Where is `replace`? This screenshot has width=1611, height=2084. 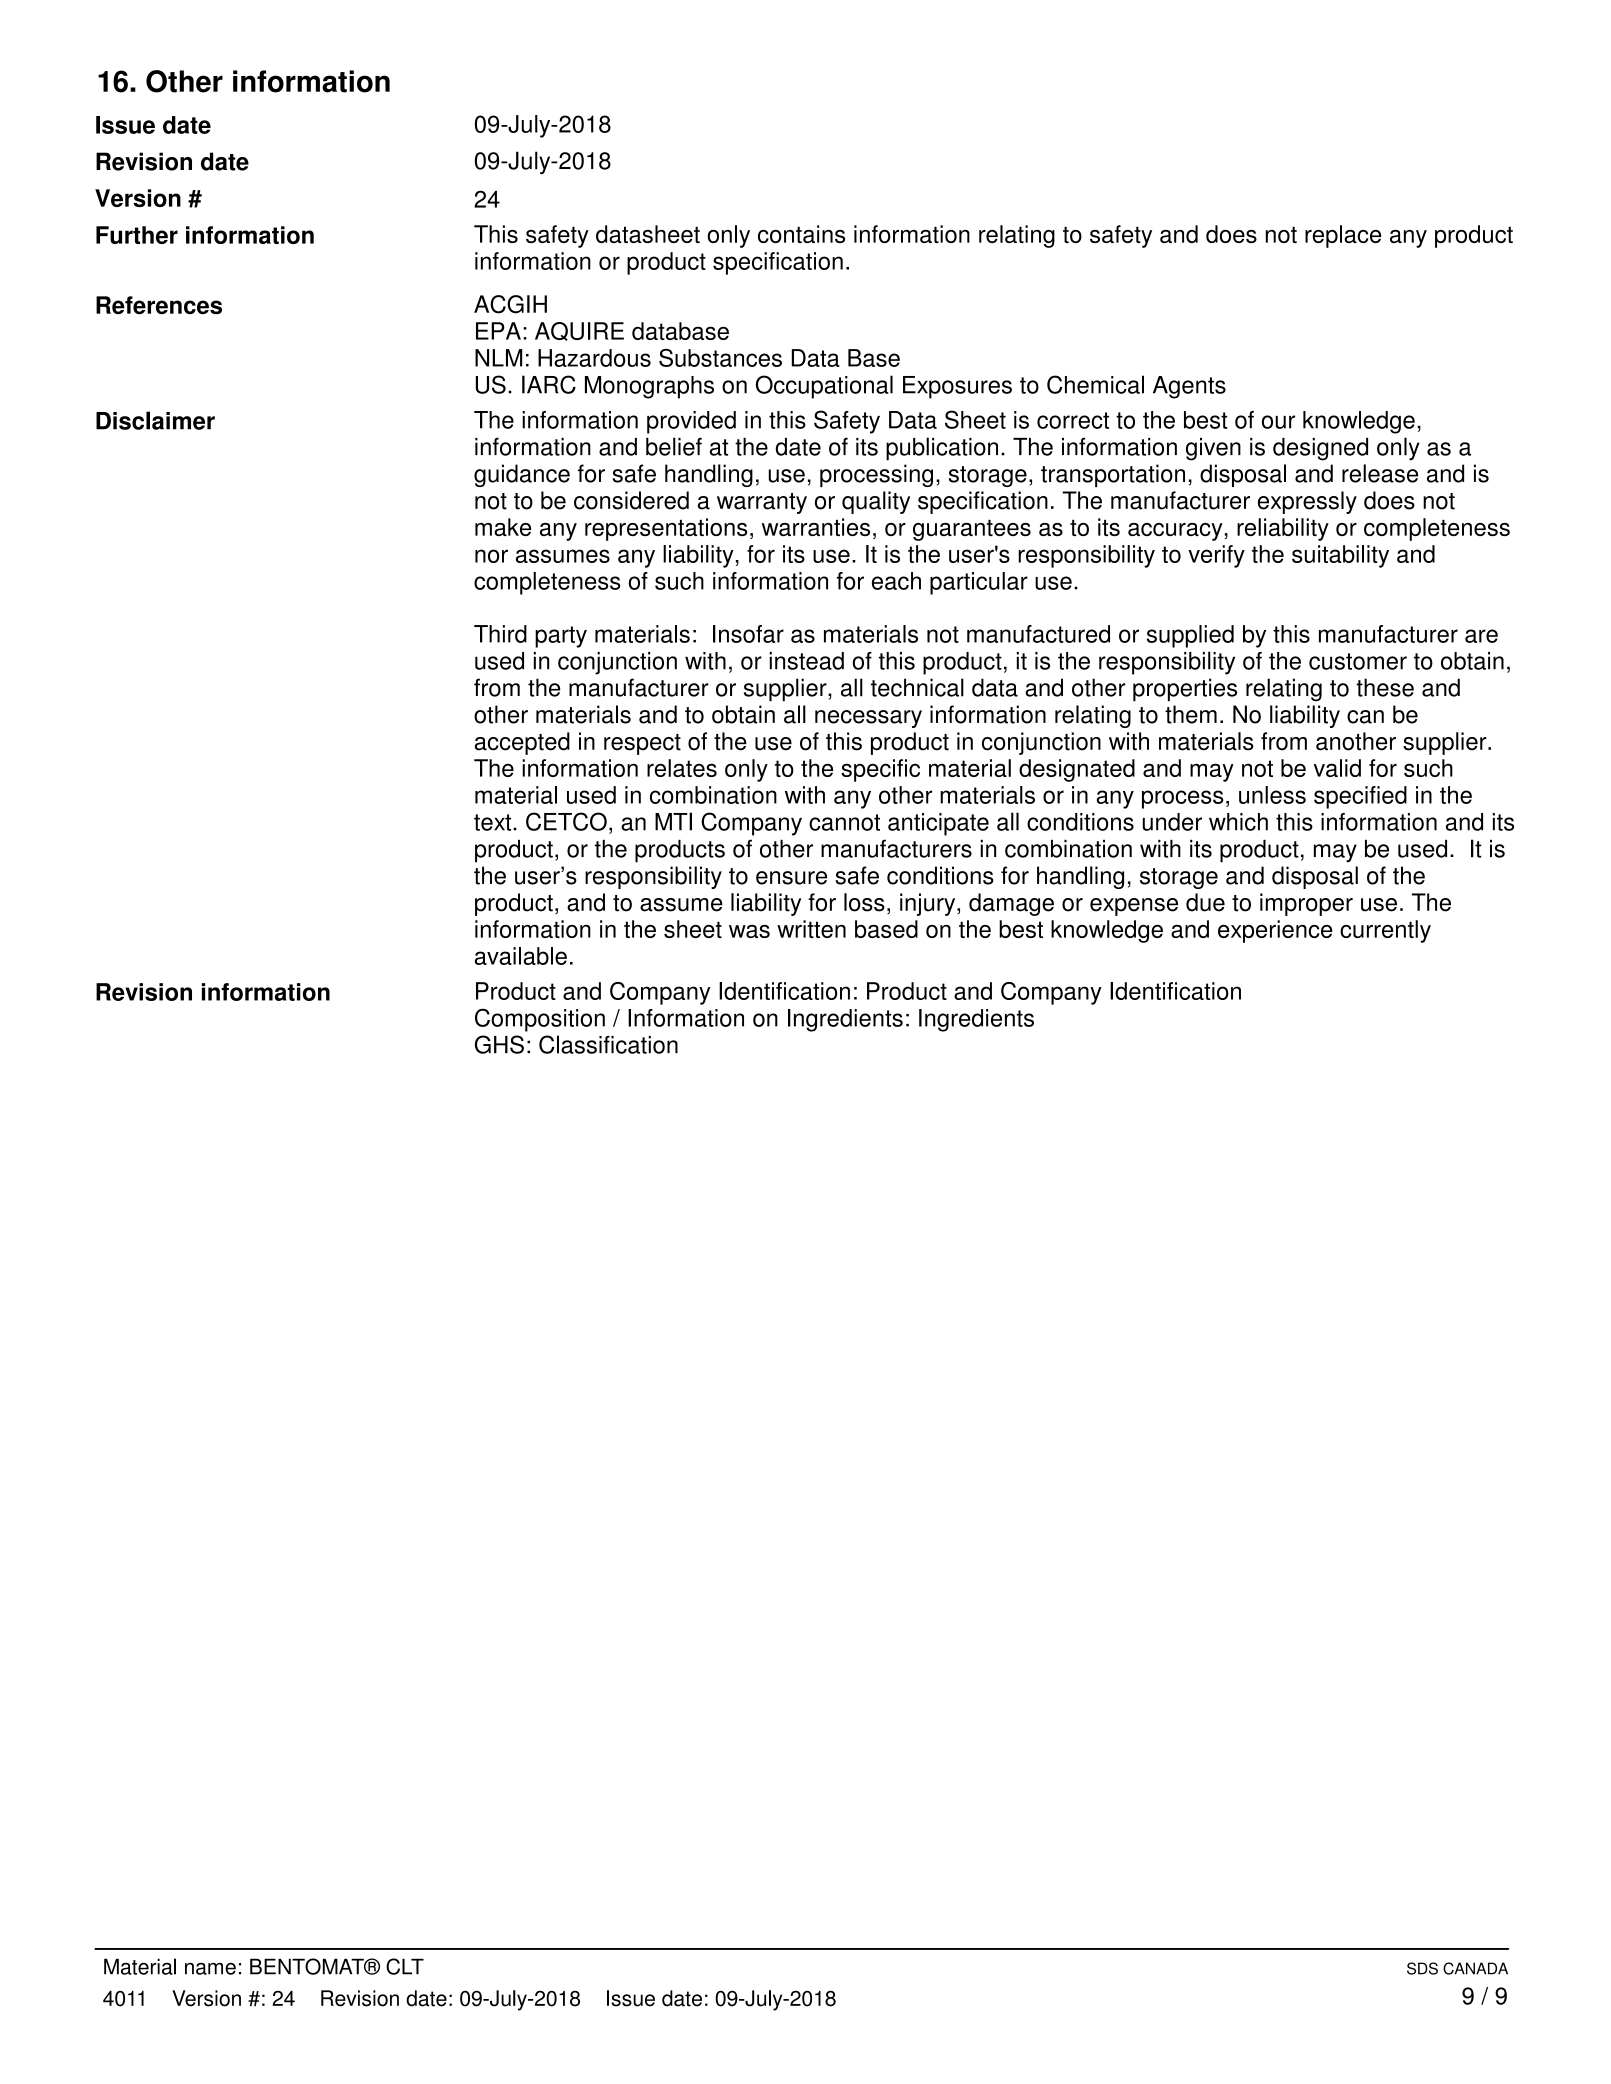 replace is located at coordinates (1343, 236).
